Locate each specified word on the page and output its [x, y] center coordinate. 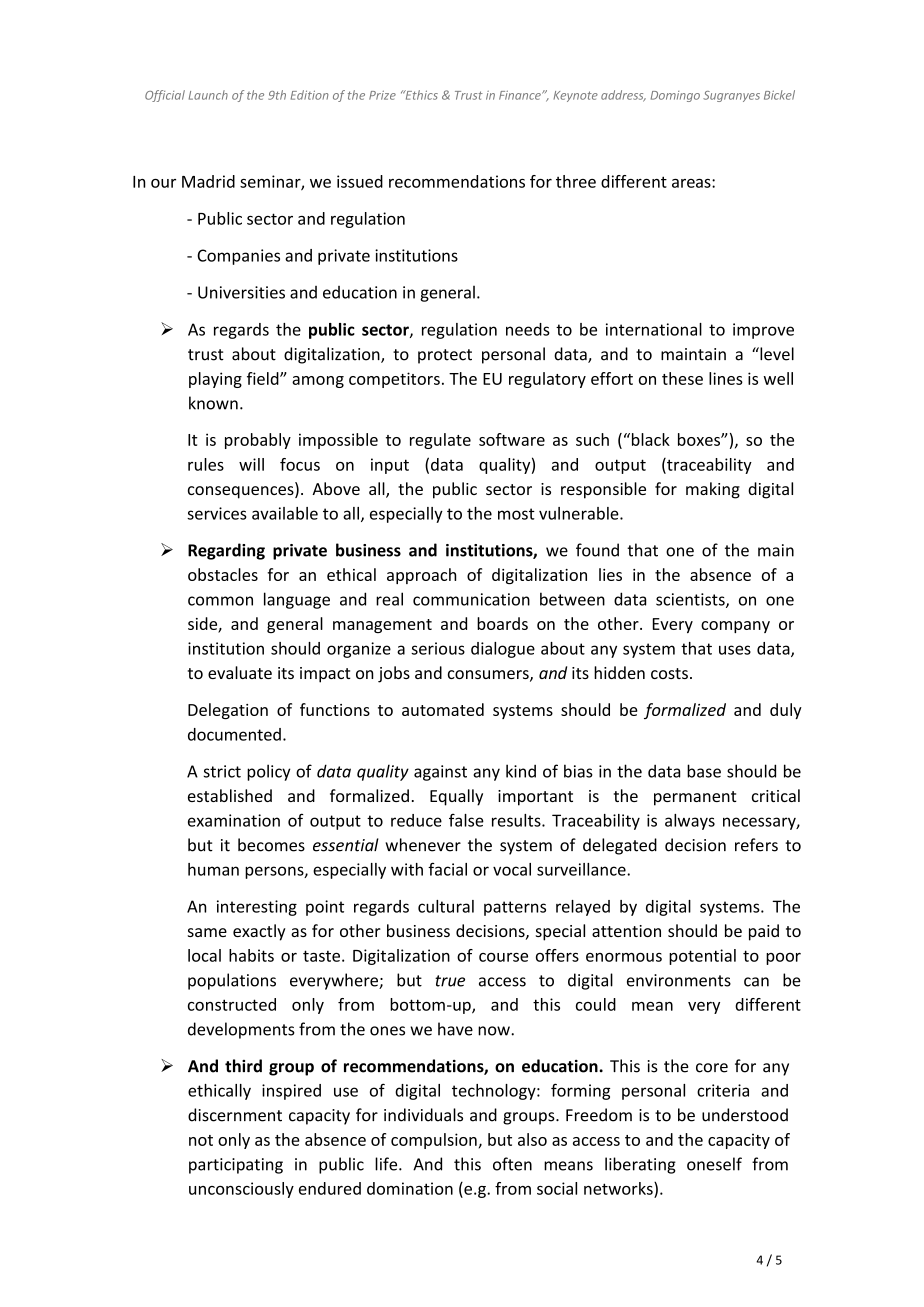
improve [763, 331]
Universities [241, 292]
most [516, 514]
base [704, 771]
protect [445, 356]
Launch [208, 95]
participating [236, 1166]
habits [251, 955]
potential [702, 957]
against [440, 773]
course [503, 957]
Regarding [226, 551]
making [713, 490]
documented [234, 734]
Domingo [675, 96]
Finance [521, 95]
